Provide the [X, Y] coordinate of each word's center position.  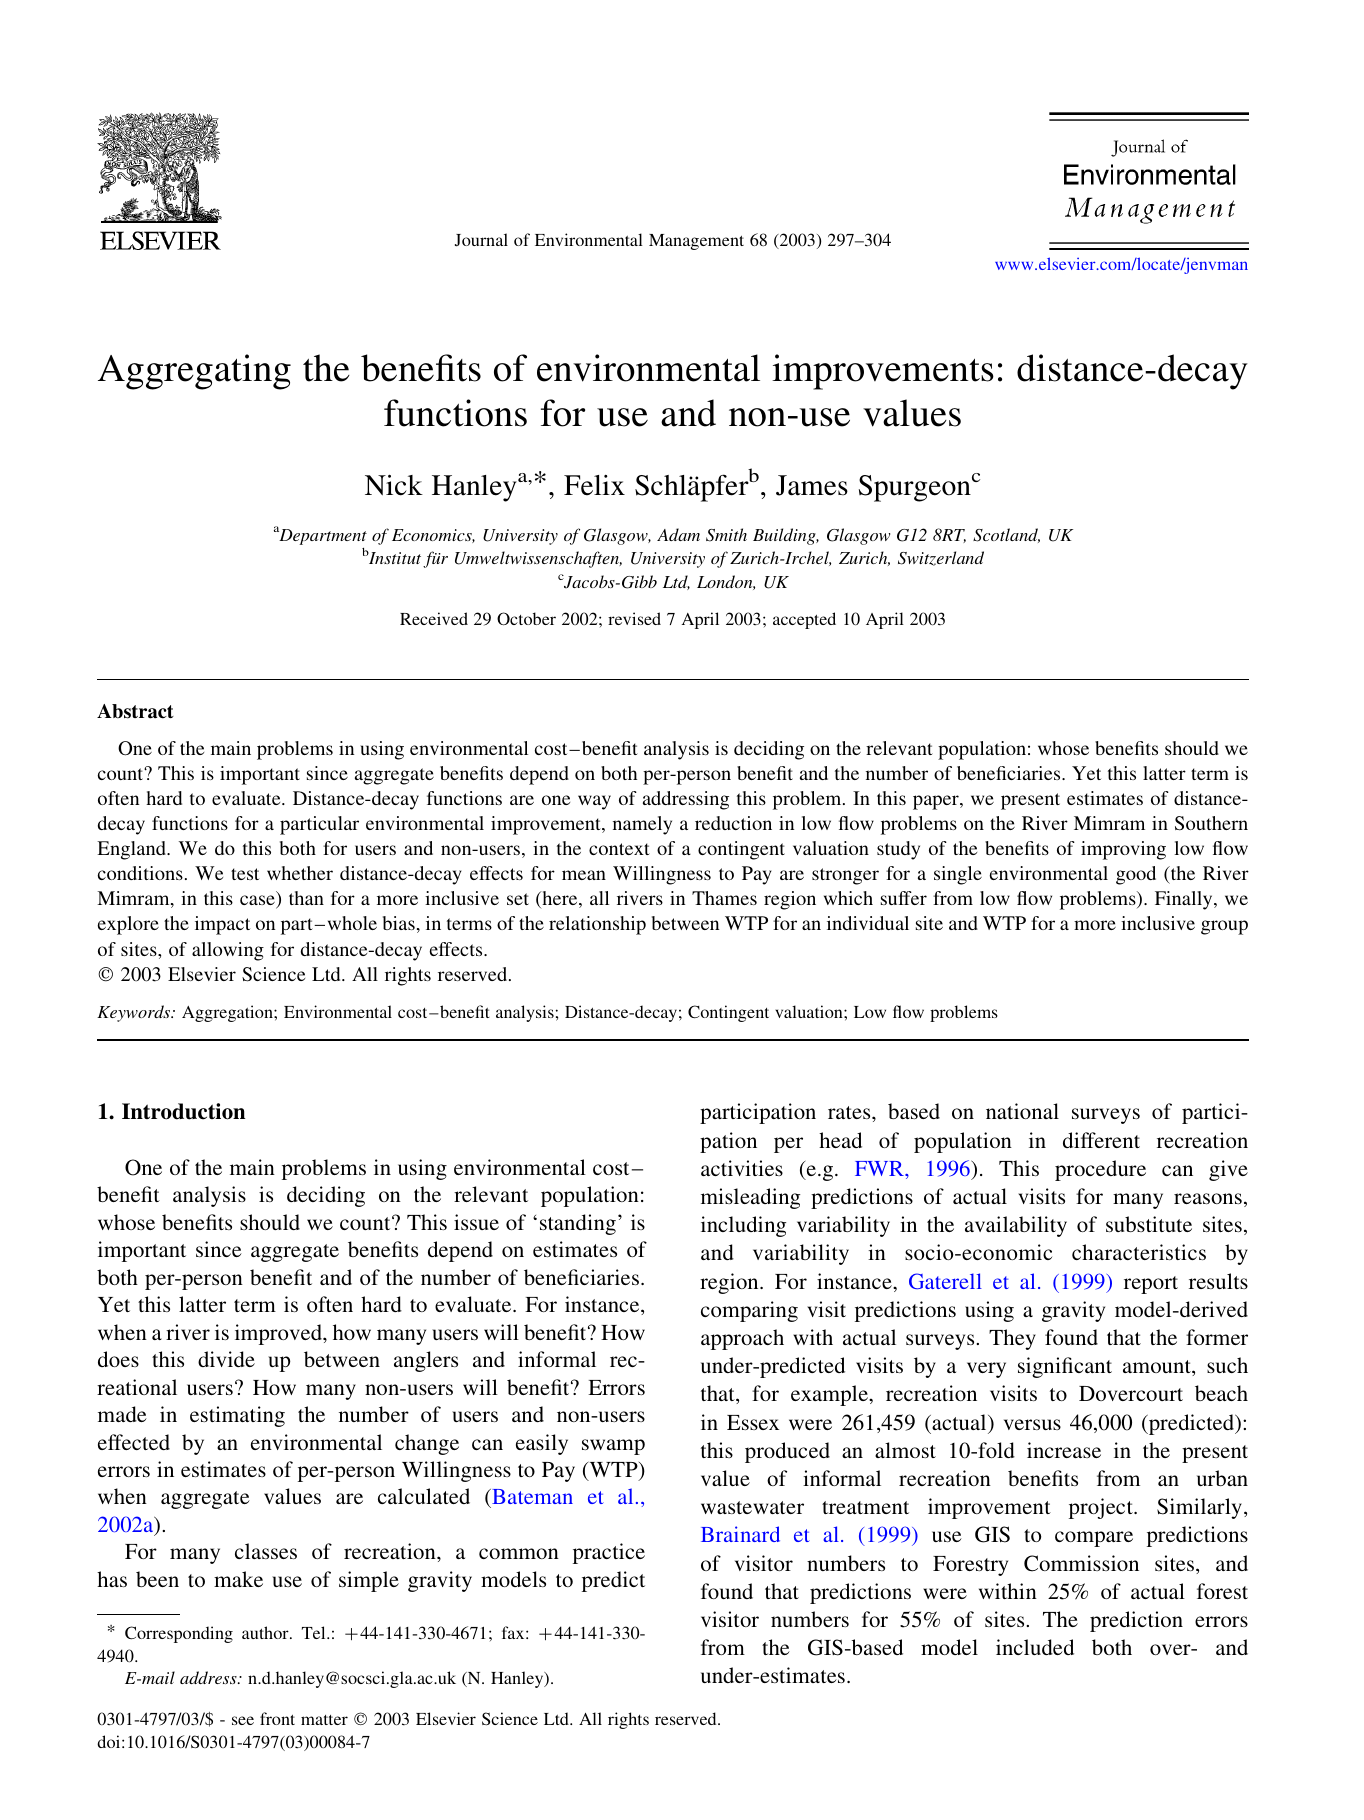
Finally [1185, 900]
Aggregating [194, 372]
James [812, 485]
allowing [228, 951]
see [243, 1720]
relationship [597, 925]
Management [696, 242]
